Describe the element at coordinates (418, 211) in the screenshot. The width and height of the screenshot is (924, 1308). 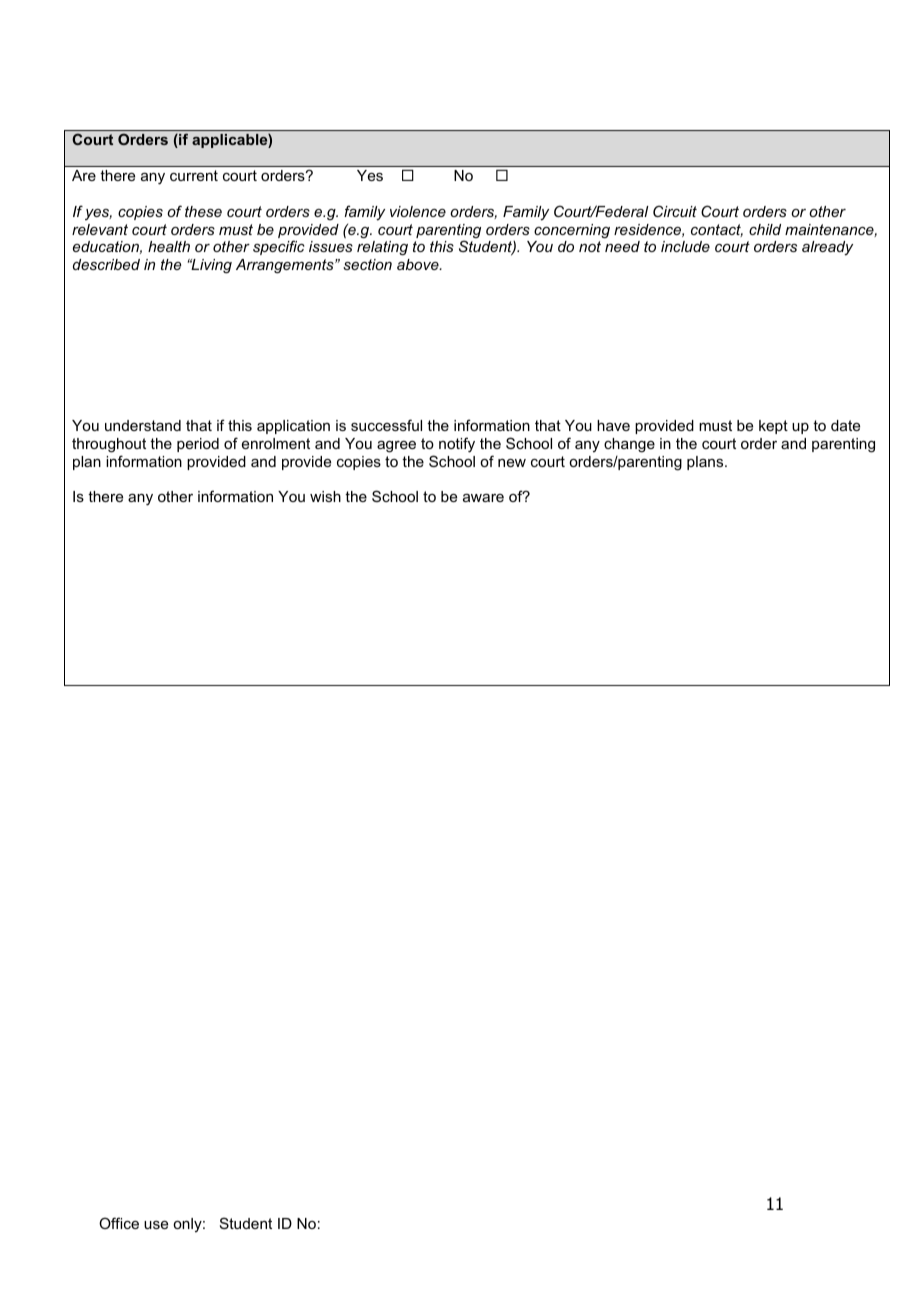
I see `violence` at that location.
